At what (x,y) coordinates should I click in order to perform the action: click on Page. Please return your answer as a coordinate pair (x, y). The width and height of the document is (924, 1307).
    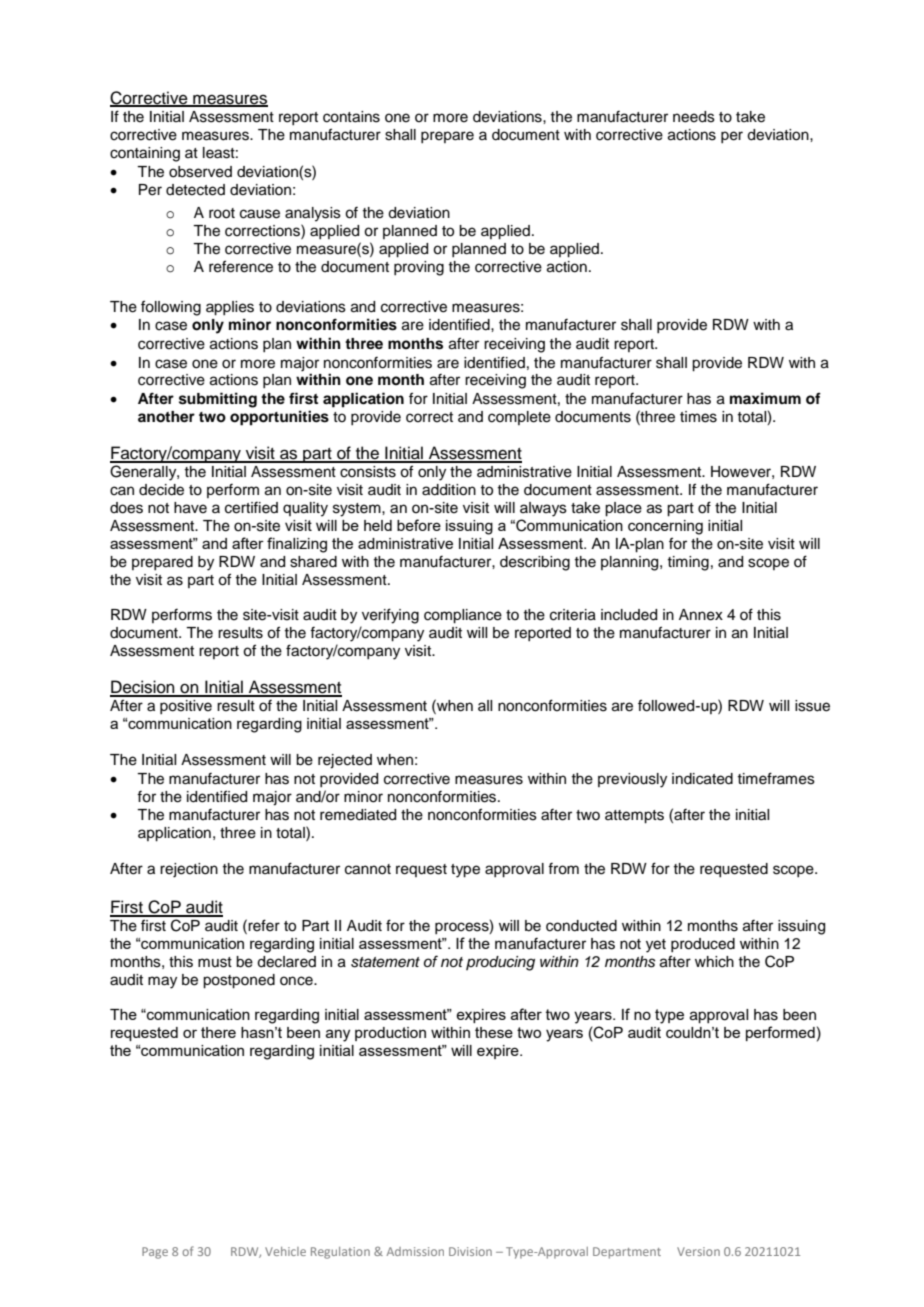
    Looking at the image, I should click on (155, 1253).
